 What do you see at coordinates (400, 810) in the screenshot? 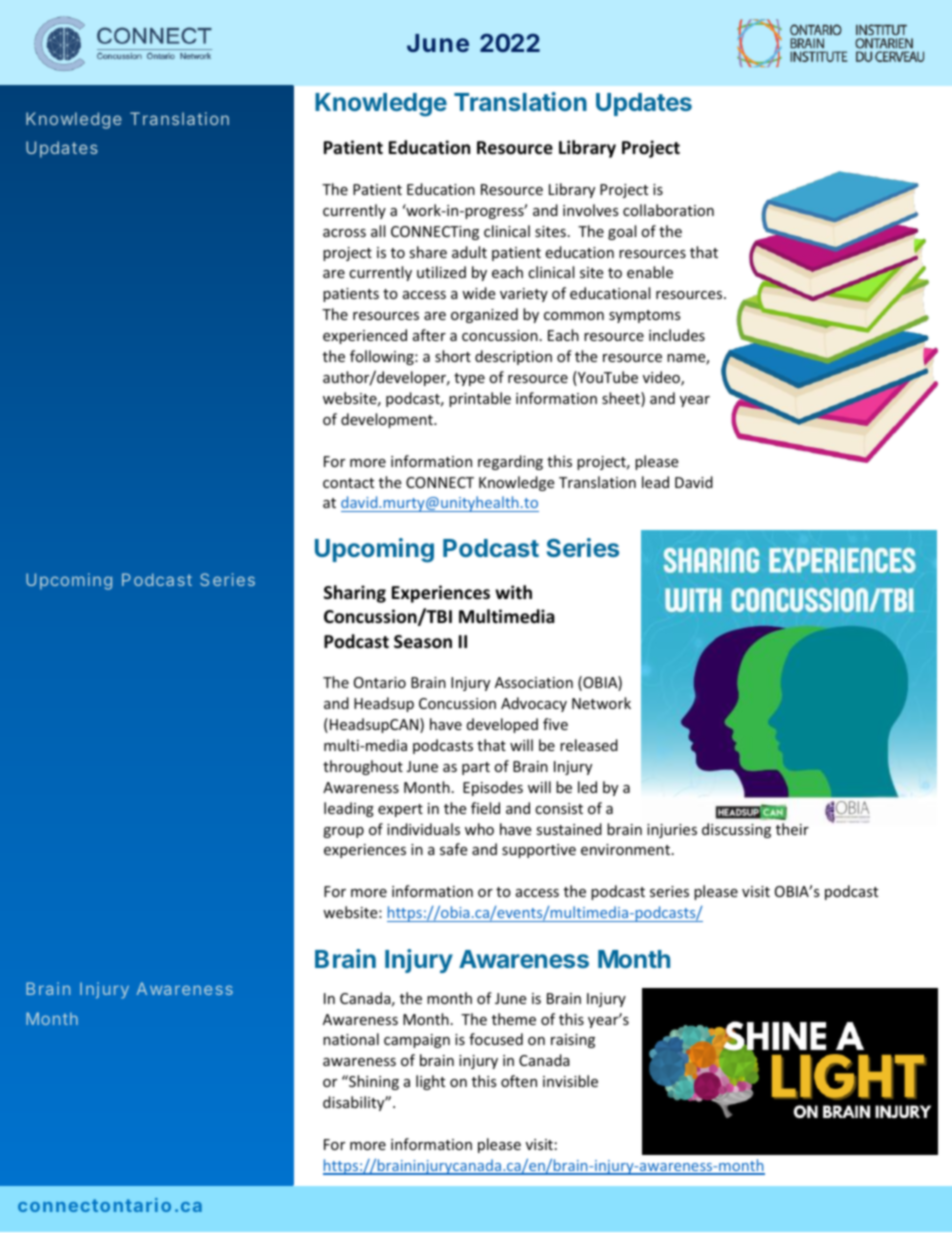
I see `expert` at bounding box center [400, 810].
